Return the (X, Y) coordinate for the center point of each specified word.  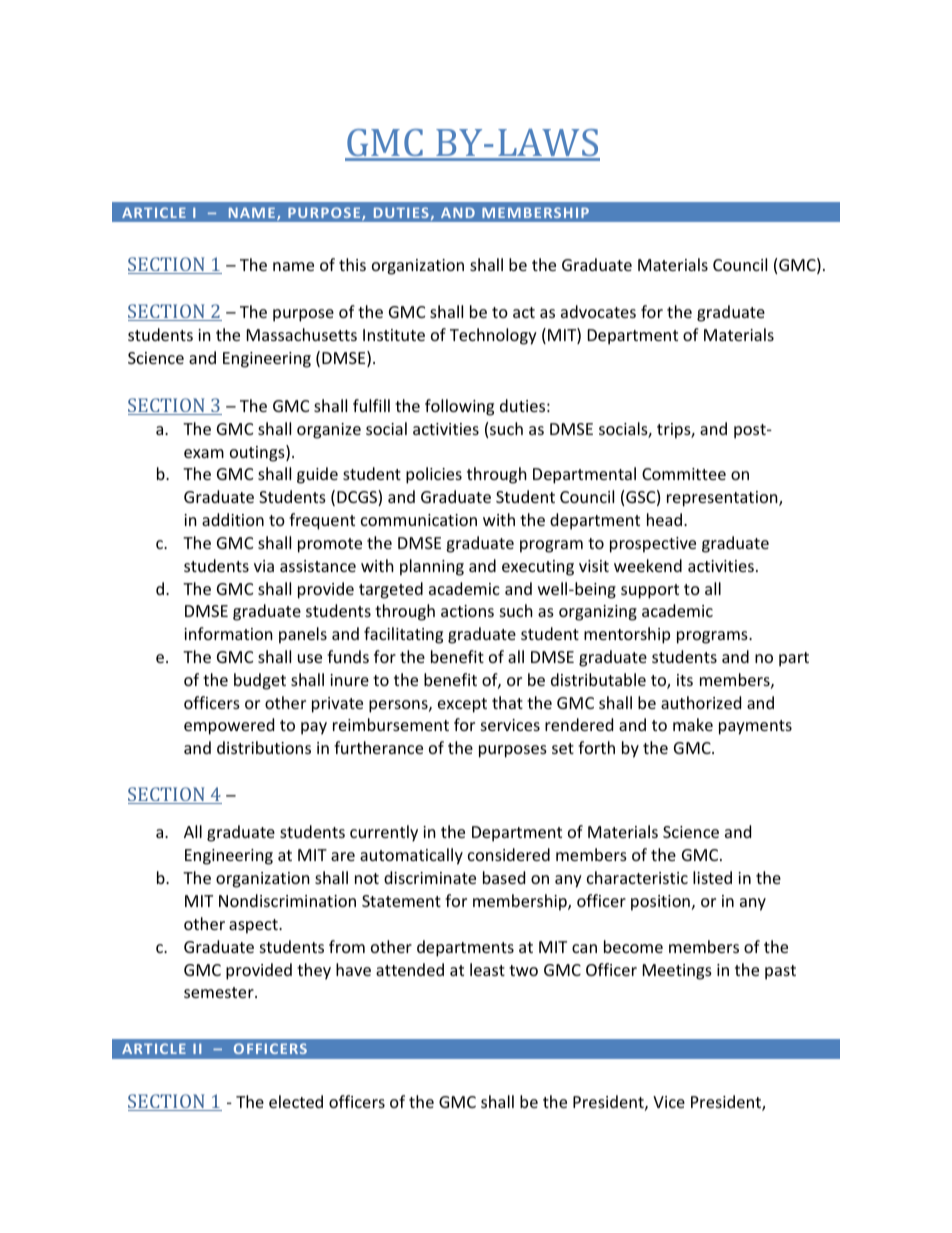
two (523, 970)
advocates (598, 311)
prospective (653, 545)
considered (509, 854)
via (264, 566)
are (343, 856)
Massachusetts (302, 334)
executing (538, 568)
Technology (493, 336)
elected (296, 1101)
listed (712, 877)
